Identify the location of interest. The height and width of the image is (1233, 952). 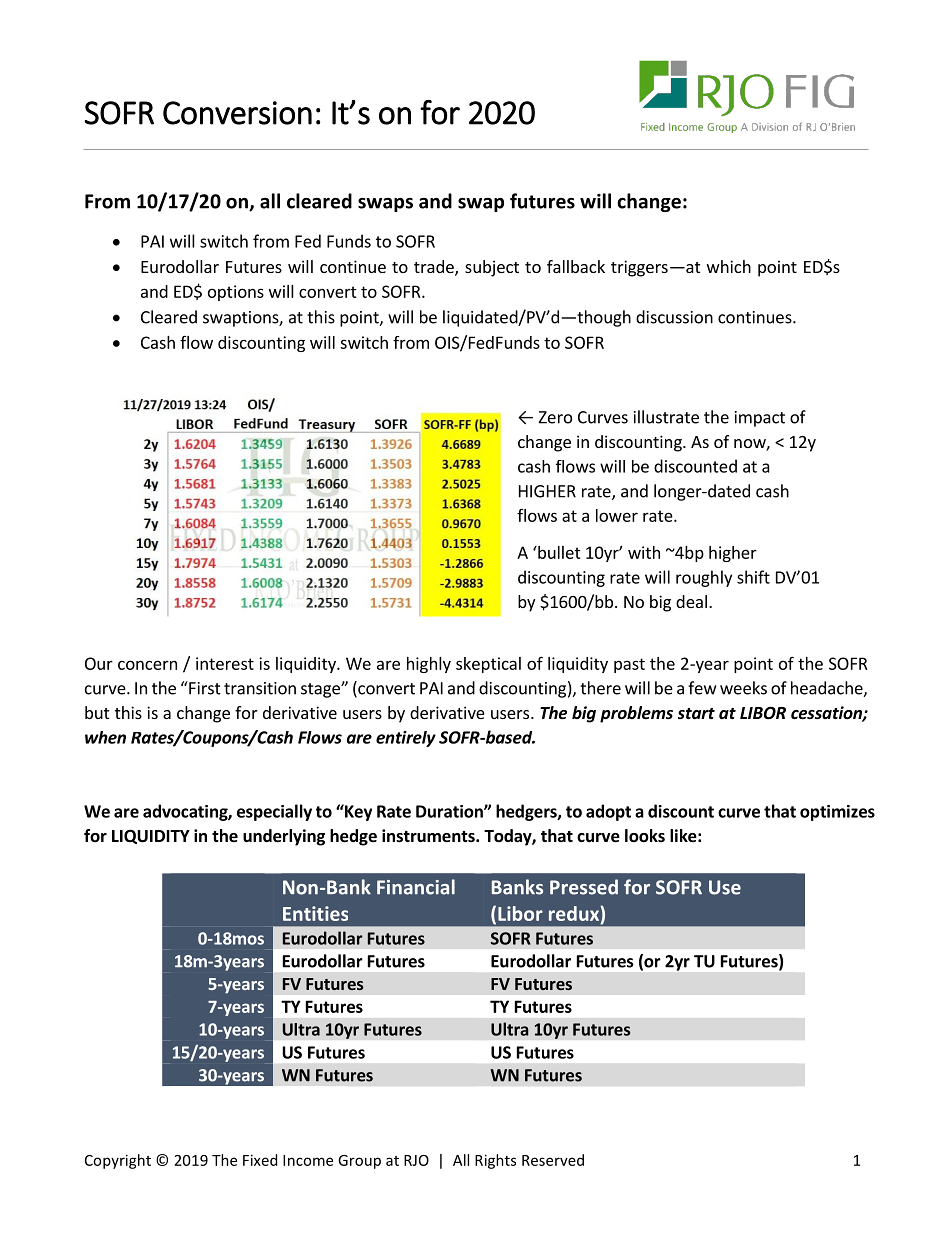
(225, 663).
